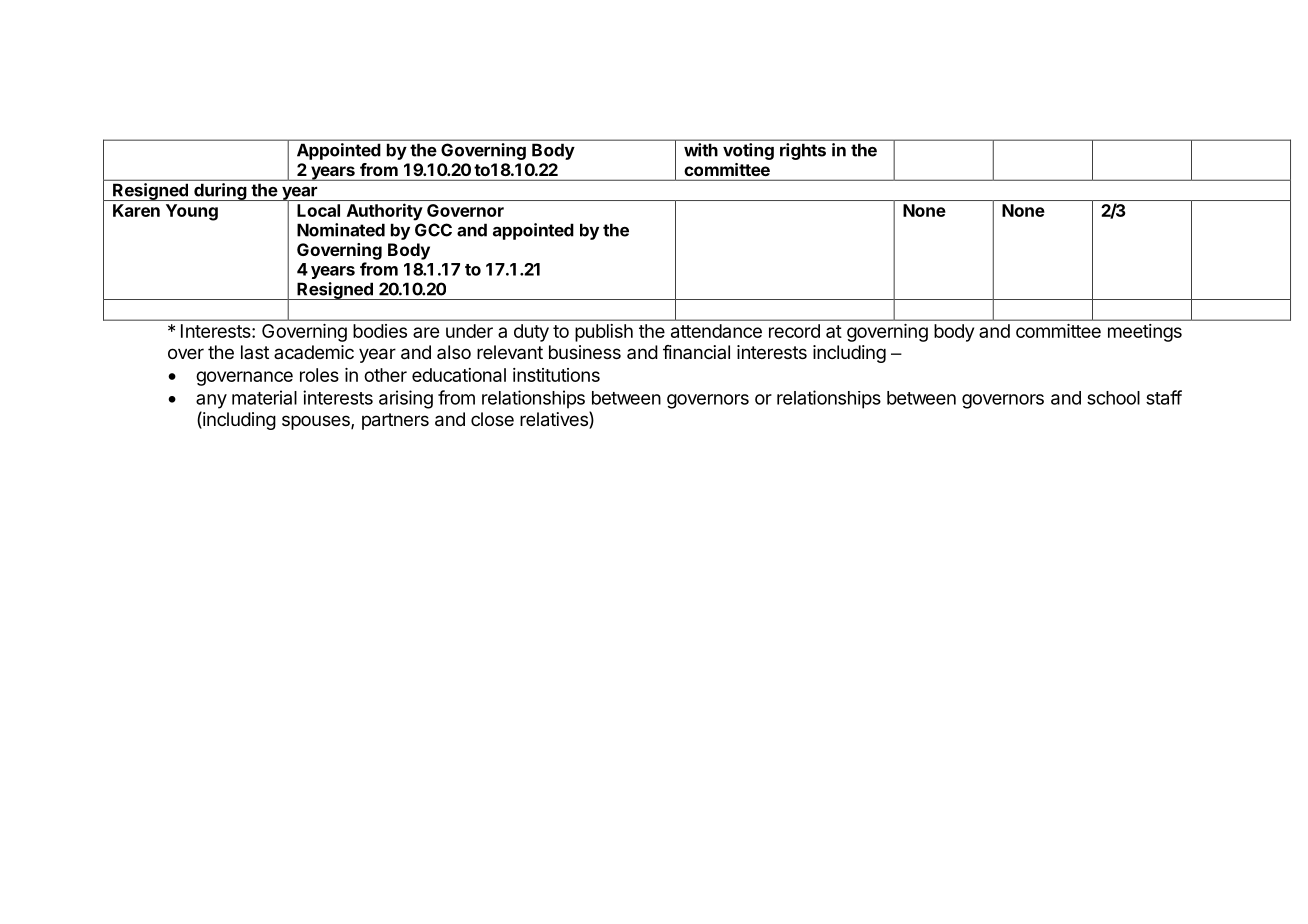 This screenshot has width=1308, height=924. I want to click on during, so click(220, 192).
